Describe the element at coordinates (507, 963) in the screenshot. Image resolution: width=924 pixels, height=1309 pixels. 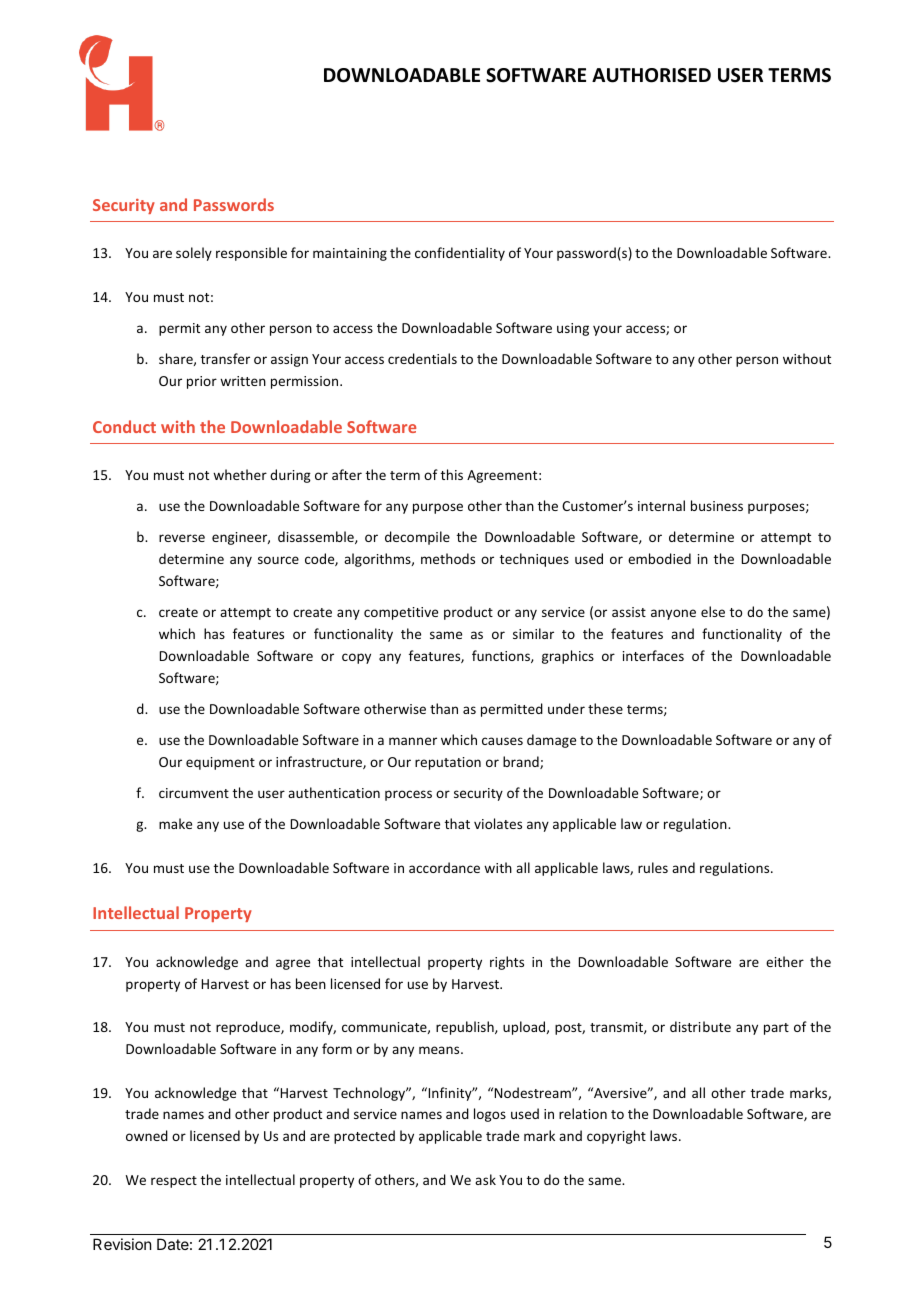
I see `rights` at that location.
